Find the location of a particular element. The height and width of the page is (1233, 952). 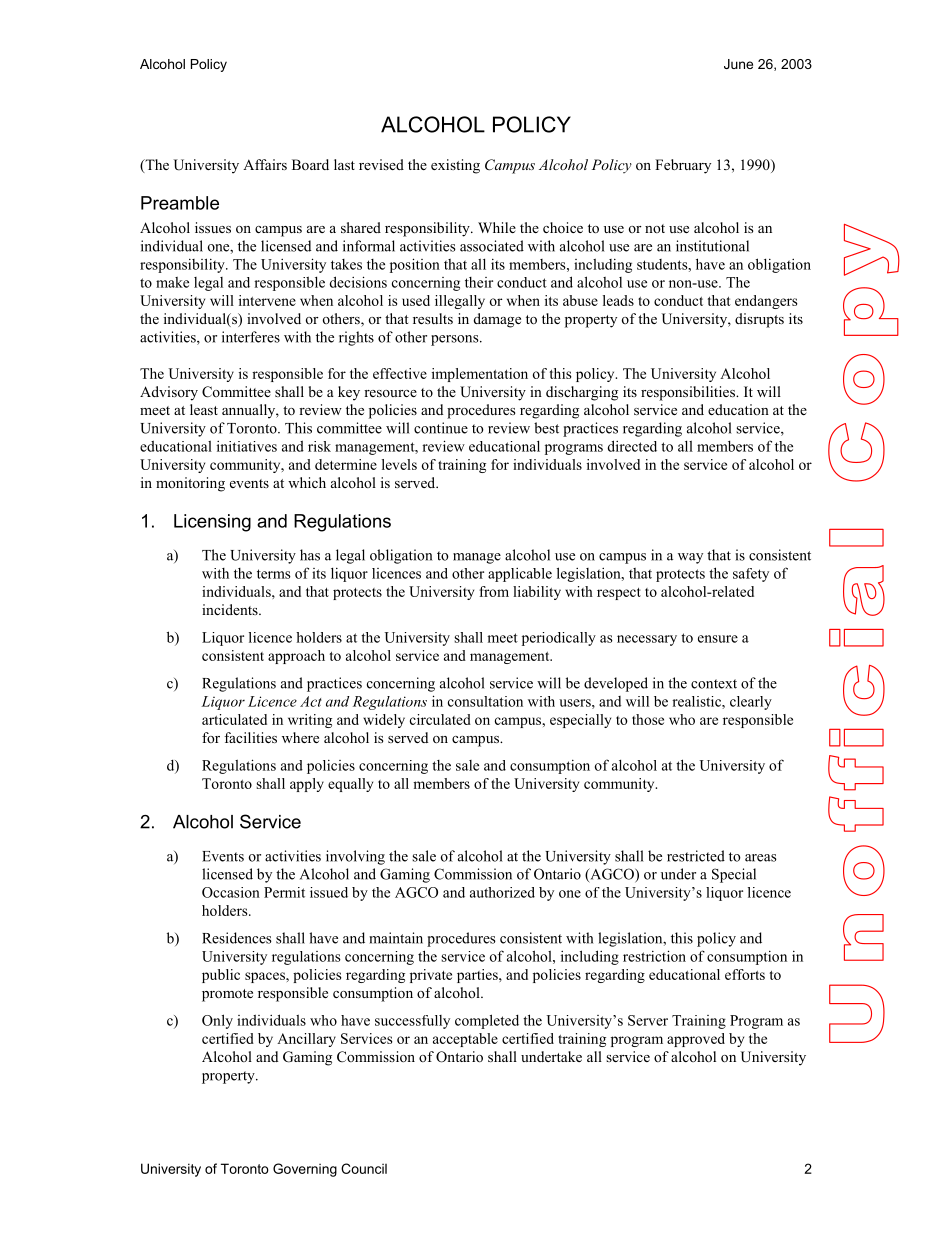

Affairs is located at coordinates (265, 164).
